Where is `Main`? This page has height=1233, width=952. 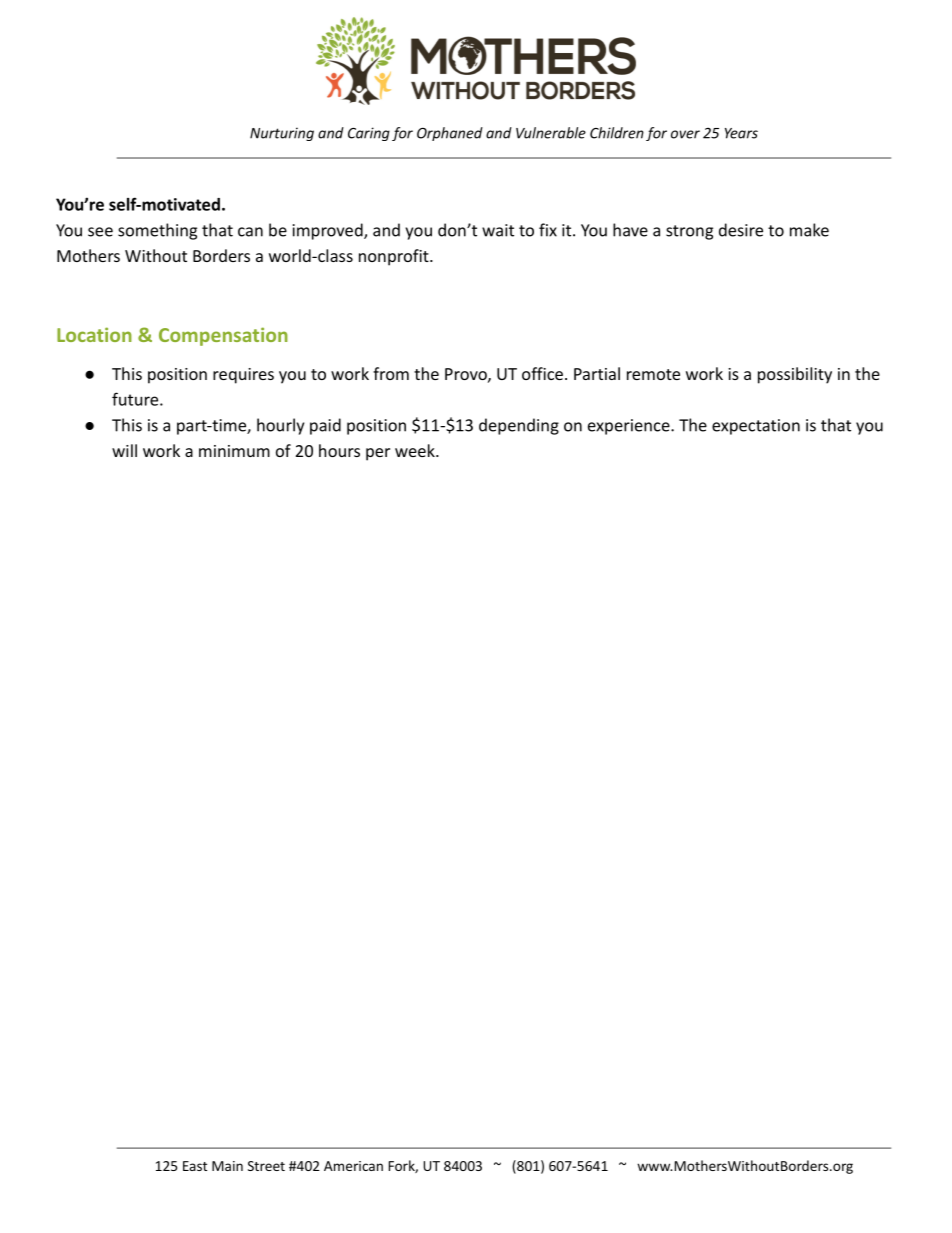
Main is located at coordinates (227, 1166).
